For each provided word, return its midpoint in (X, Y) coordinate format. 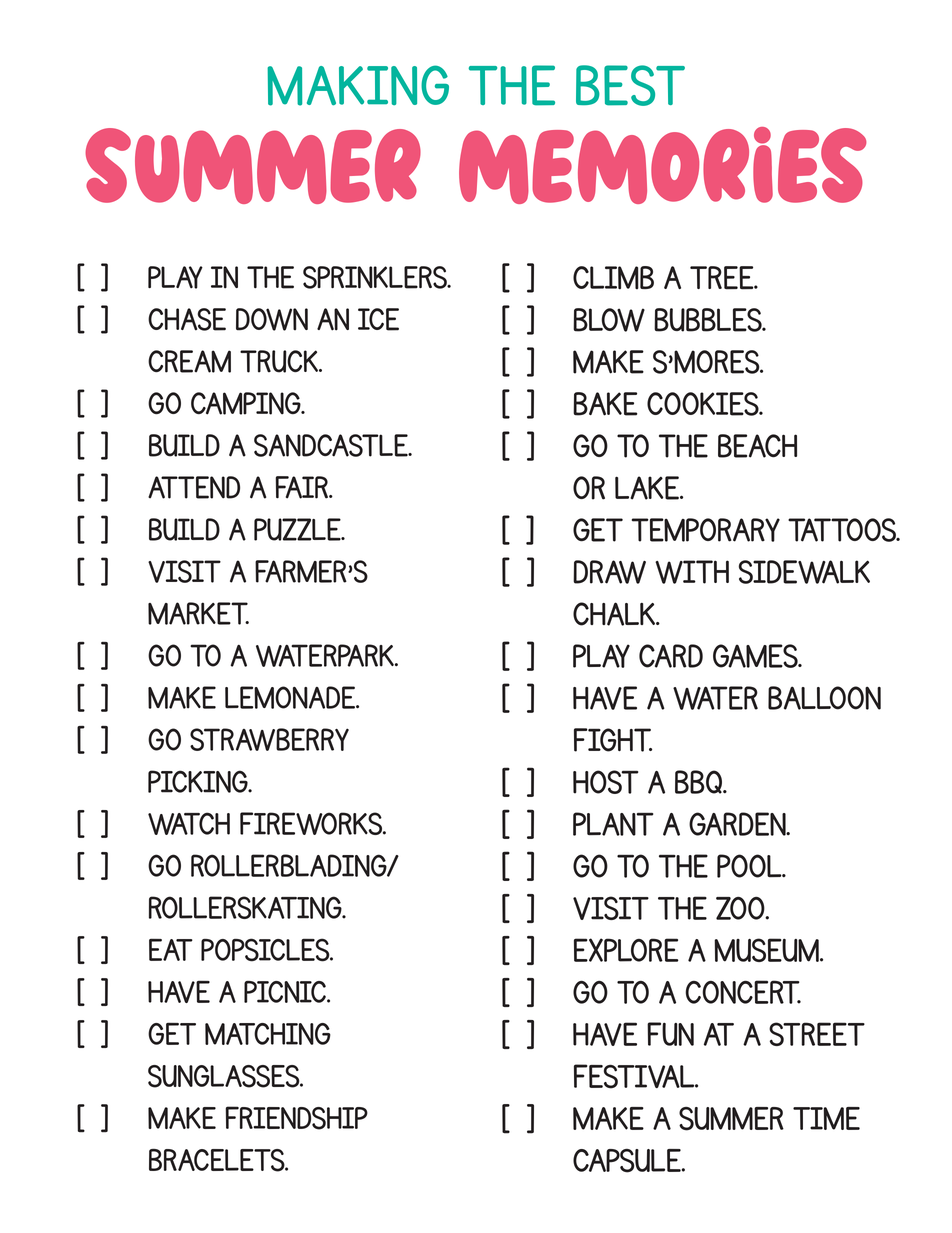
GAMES (756, 656)
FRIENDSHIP (296, 1118)
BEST (630, 85)
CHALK (615, 614)
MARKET (198, 613)
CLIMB (613, 278)
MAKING (358, 85)
